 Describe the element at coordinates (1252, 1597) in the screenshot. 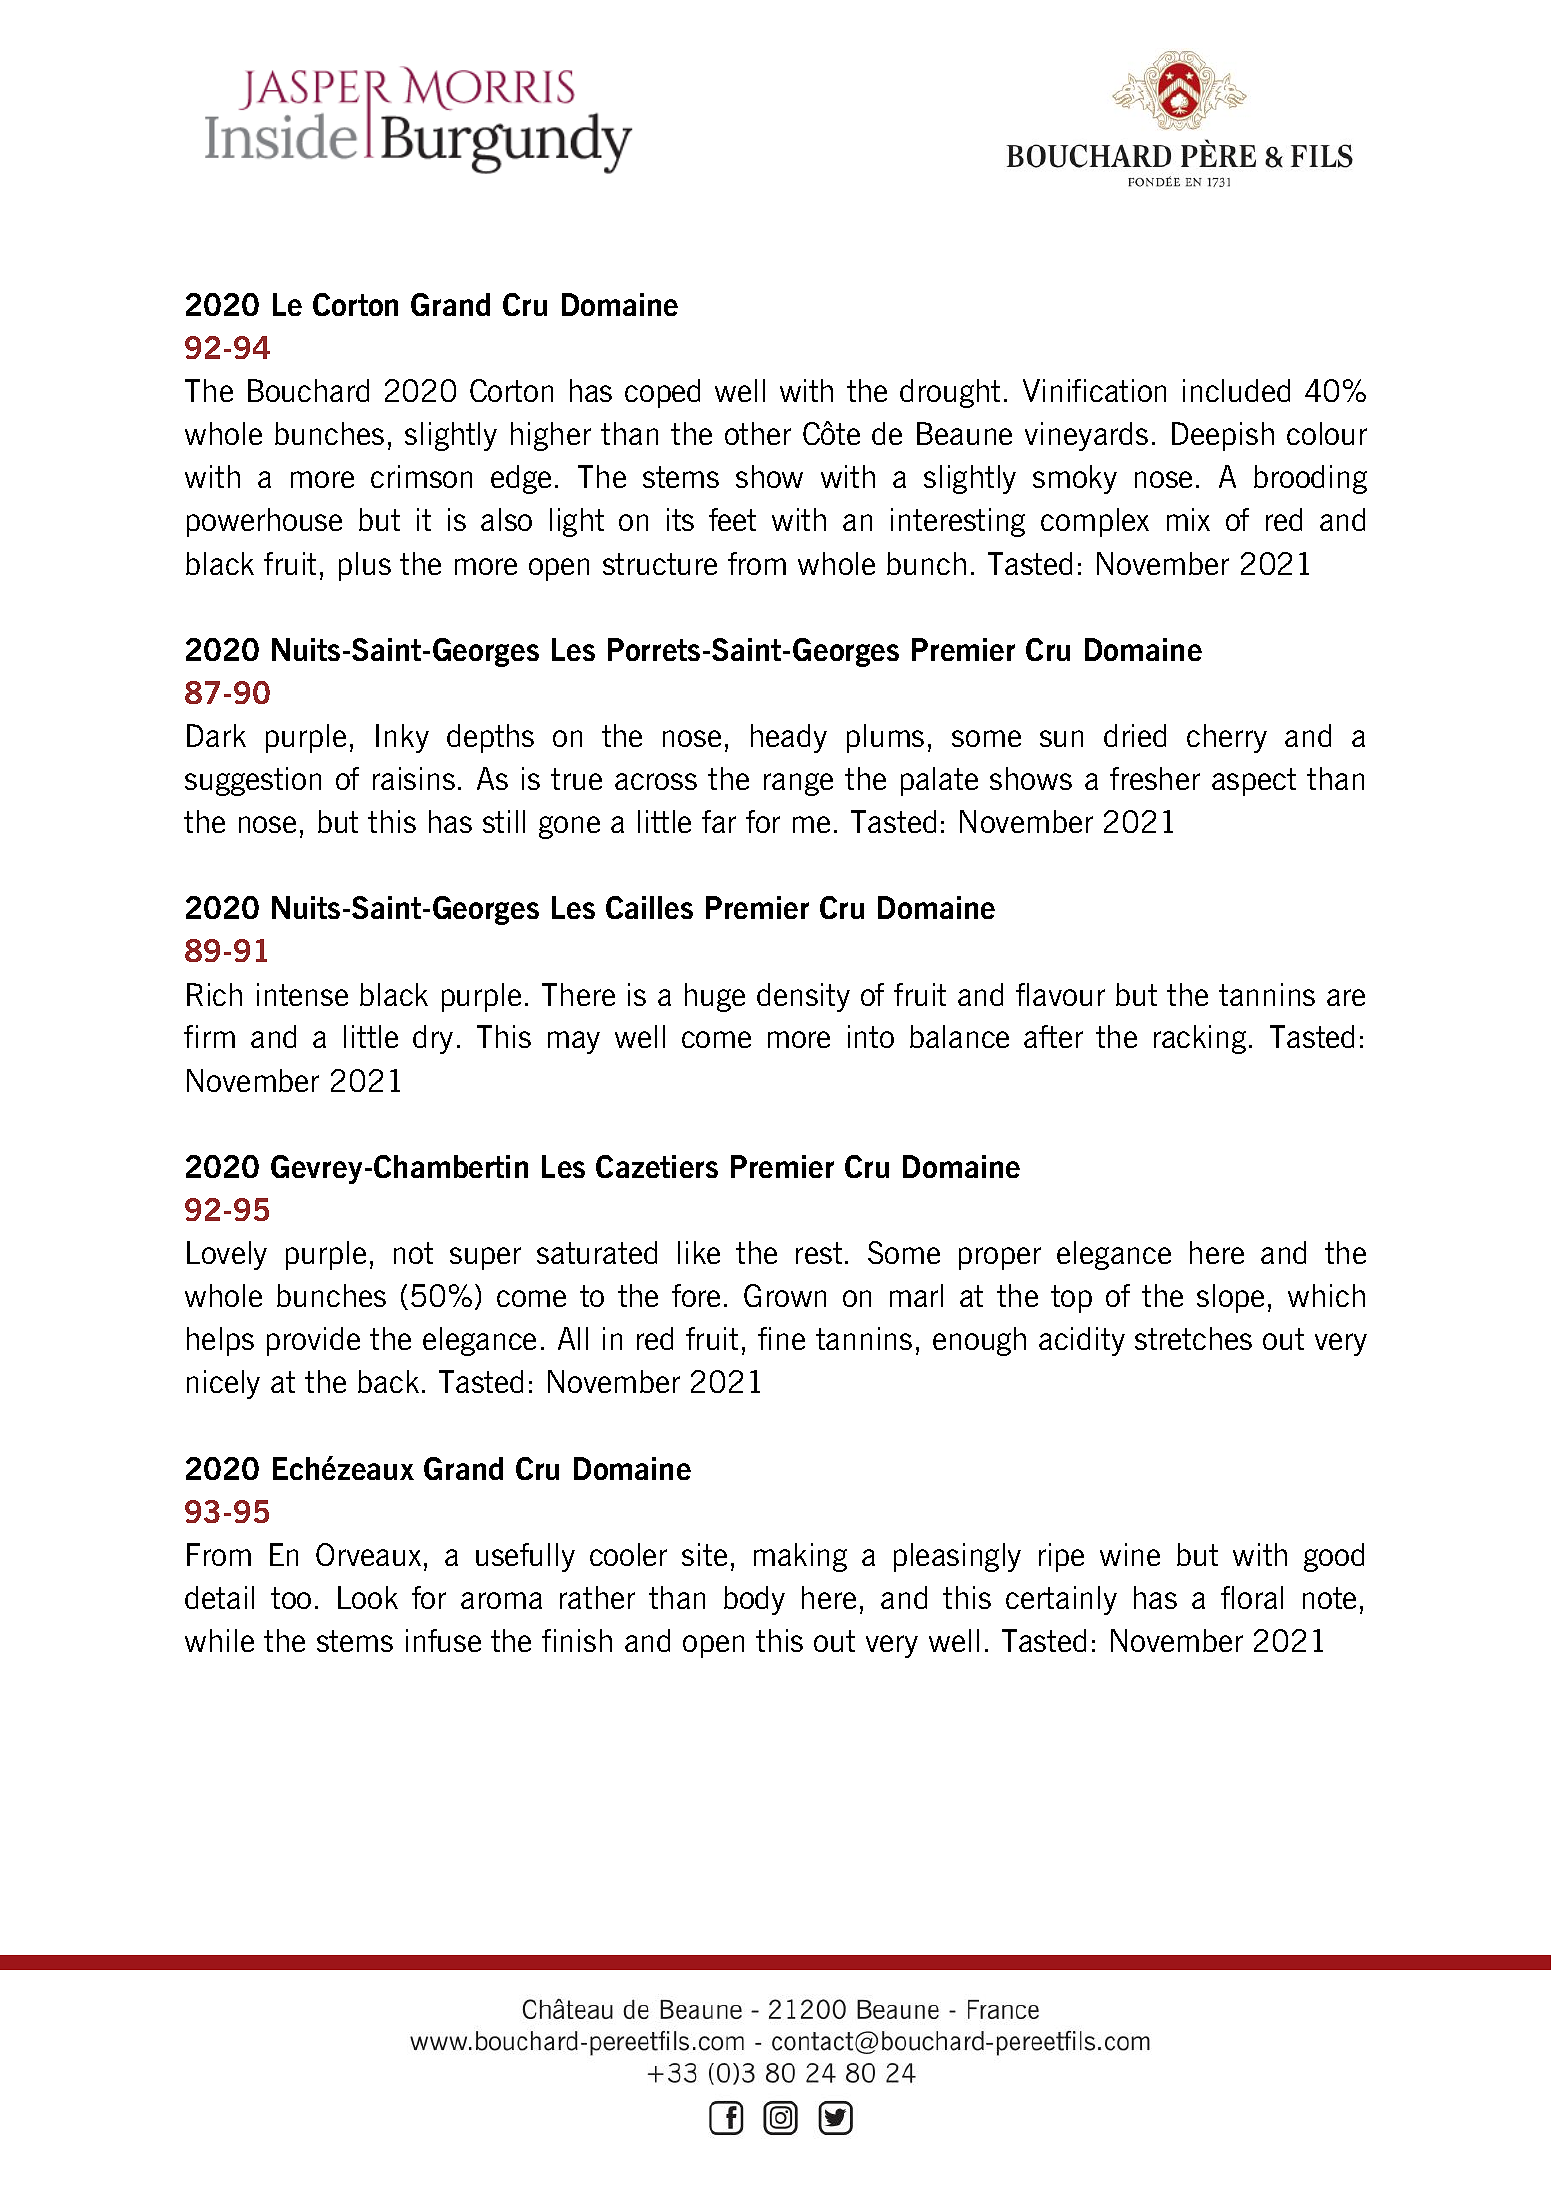

I see `floral` at that location.
